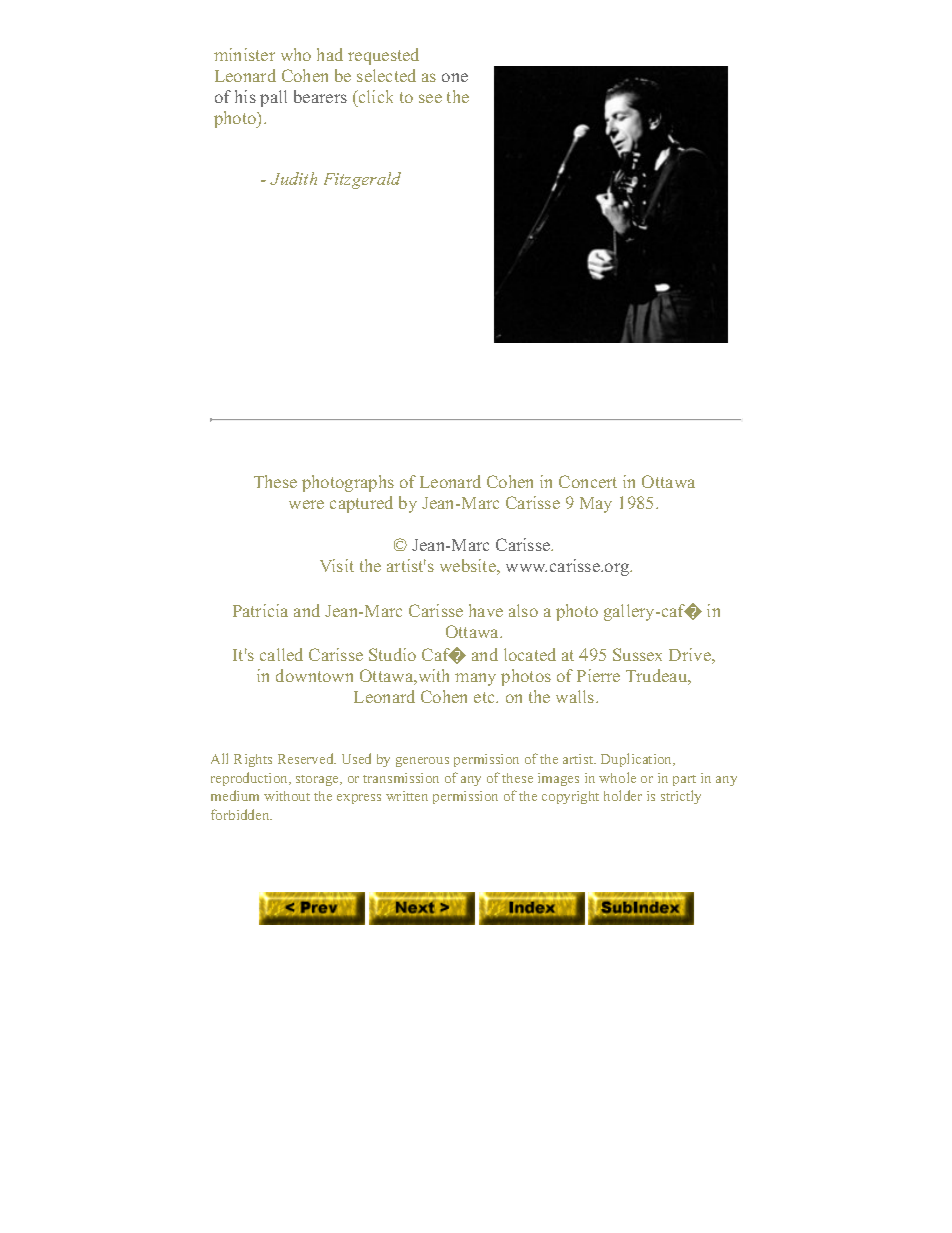  Describe the element at coordinates (430, 98) in the screenshot. I see `see` at that location.
